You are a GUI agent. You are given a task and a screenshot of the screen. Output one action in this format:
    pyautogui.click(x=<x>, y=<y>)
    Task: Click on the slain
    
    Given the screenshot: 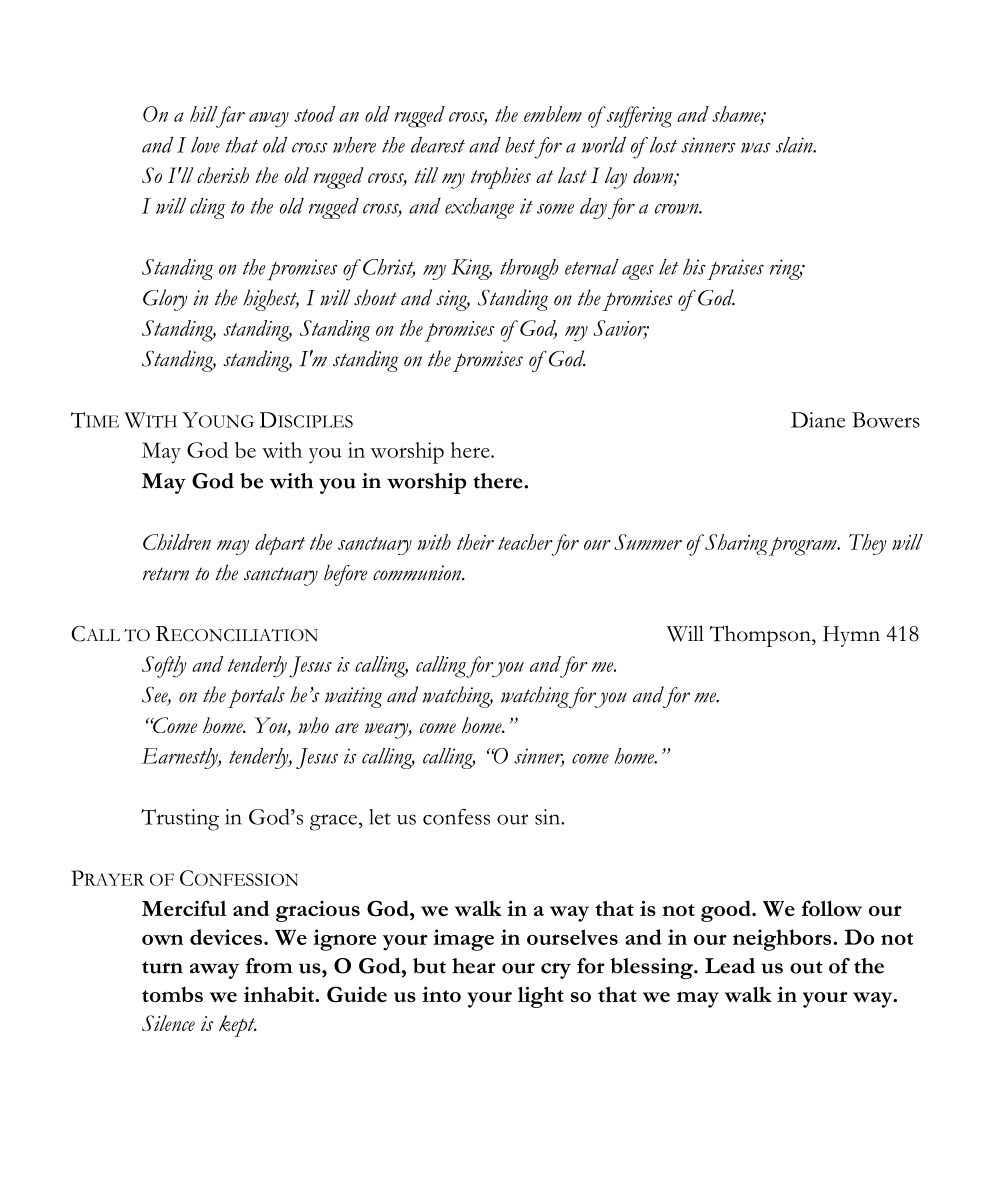 What is the action you would take?
    pyautogui.click(x=795, y=145)
